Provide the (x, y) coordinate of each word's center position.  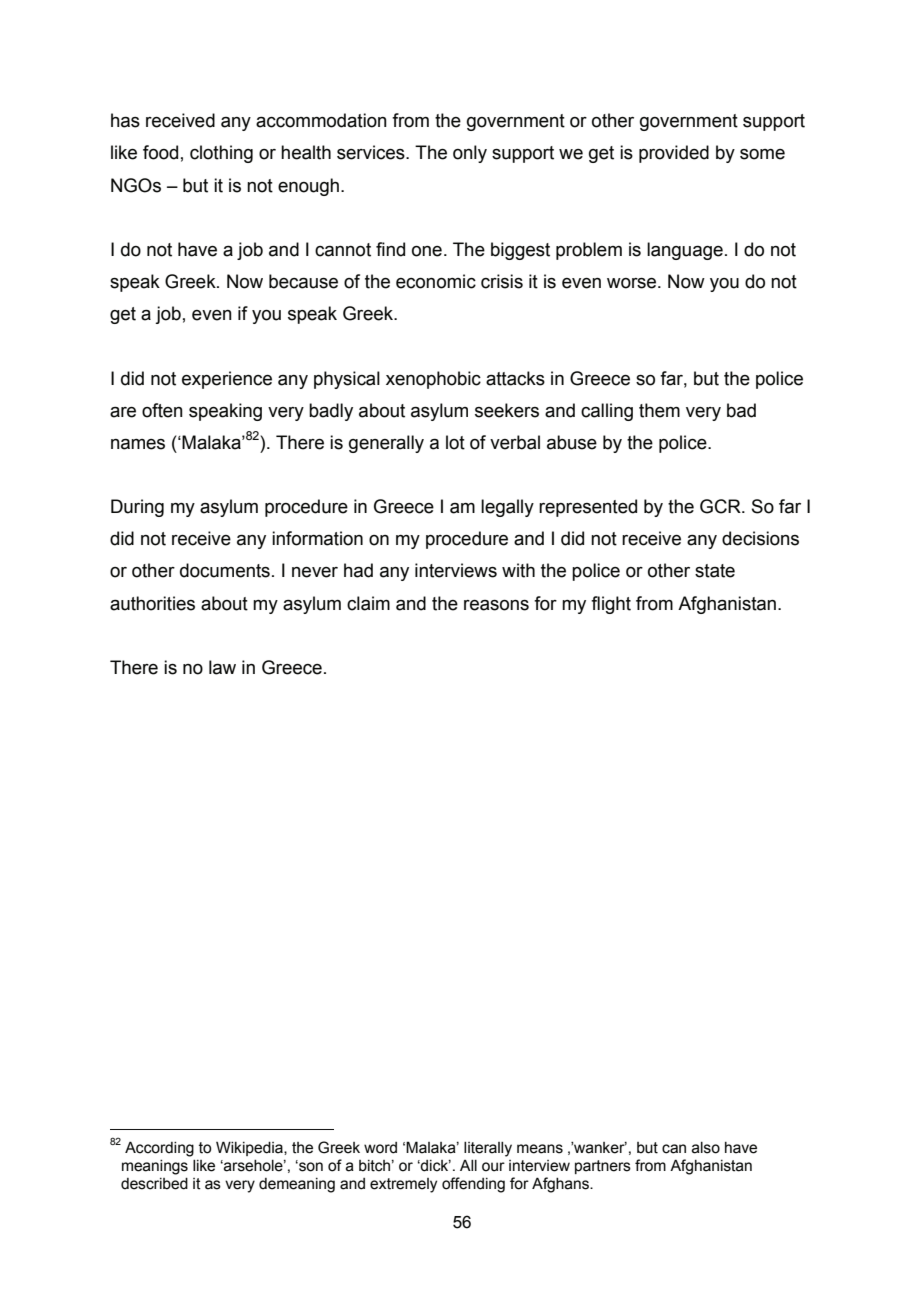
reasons (496, 605)
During (137, 508)
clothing (221, 154)
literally (488, 1149)
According (159, 1149)
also (706, 1148)
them (659, 410)
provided (674, 154)
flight (611, 605)
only (470, 154)
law (222, 667)
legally (507, 508)
